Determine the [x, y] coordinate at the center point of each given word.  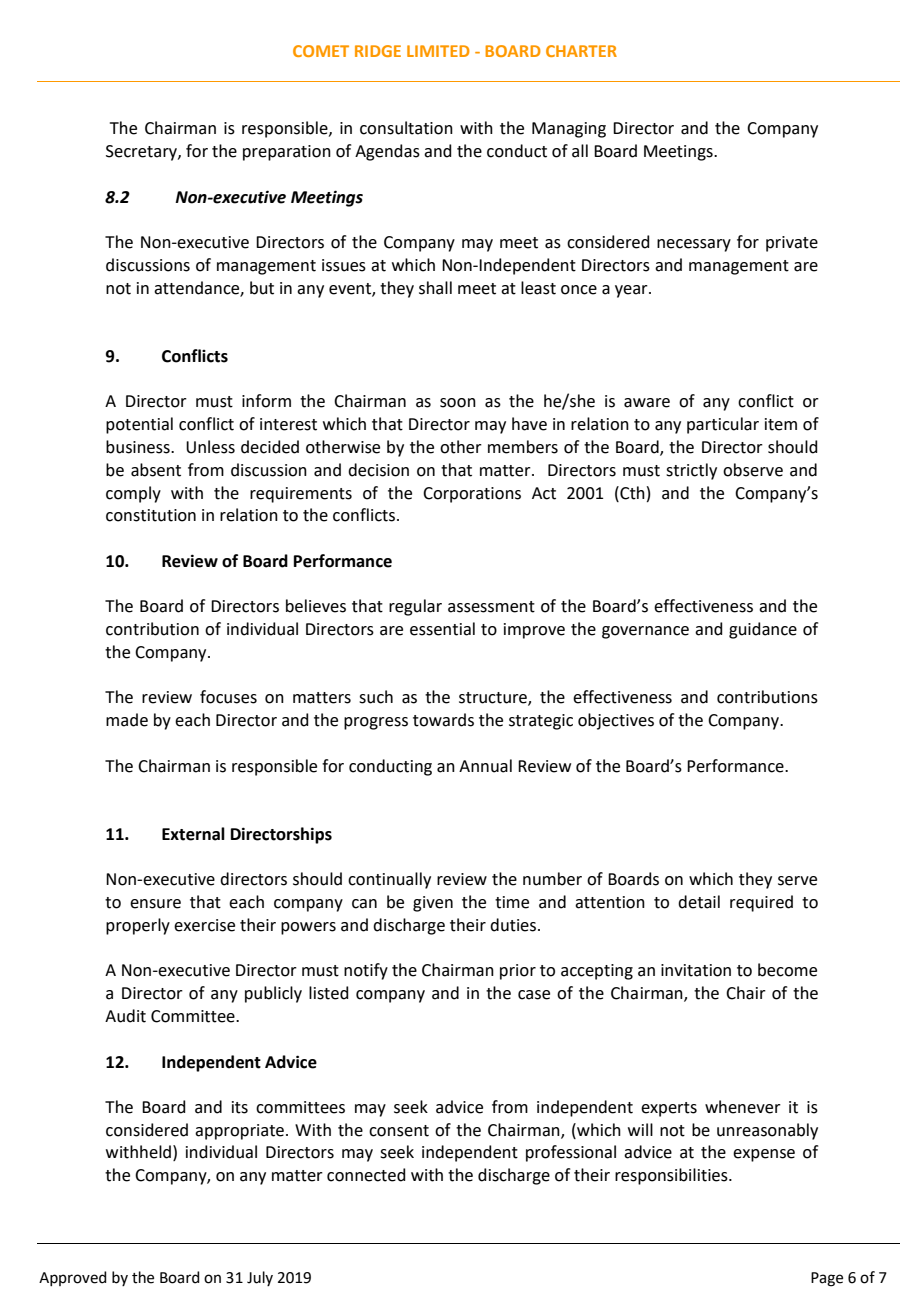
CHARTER [581, 51]
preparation [287, 153]
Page [827, 1279]
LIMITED [438, 51]
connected [366, 1175]
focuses [228, 697]
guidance [763, 630]
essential [442, 629]
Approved [73, 1278]
